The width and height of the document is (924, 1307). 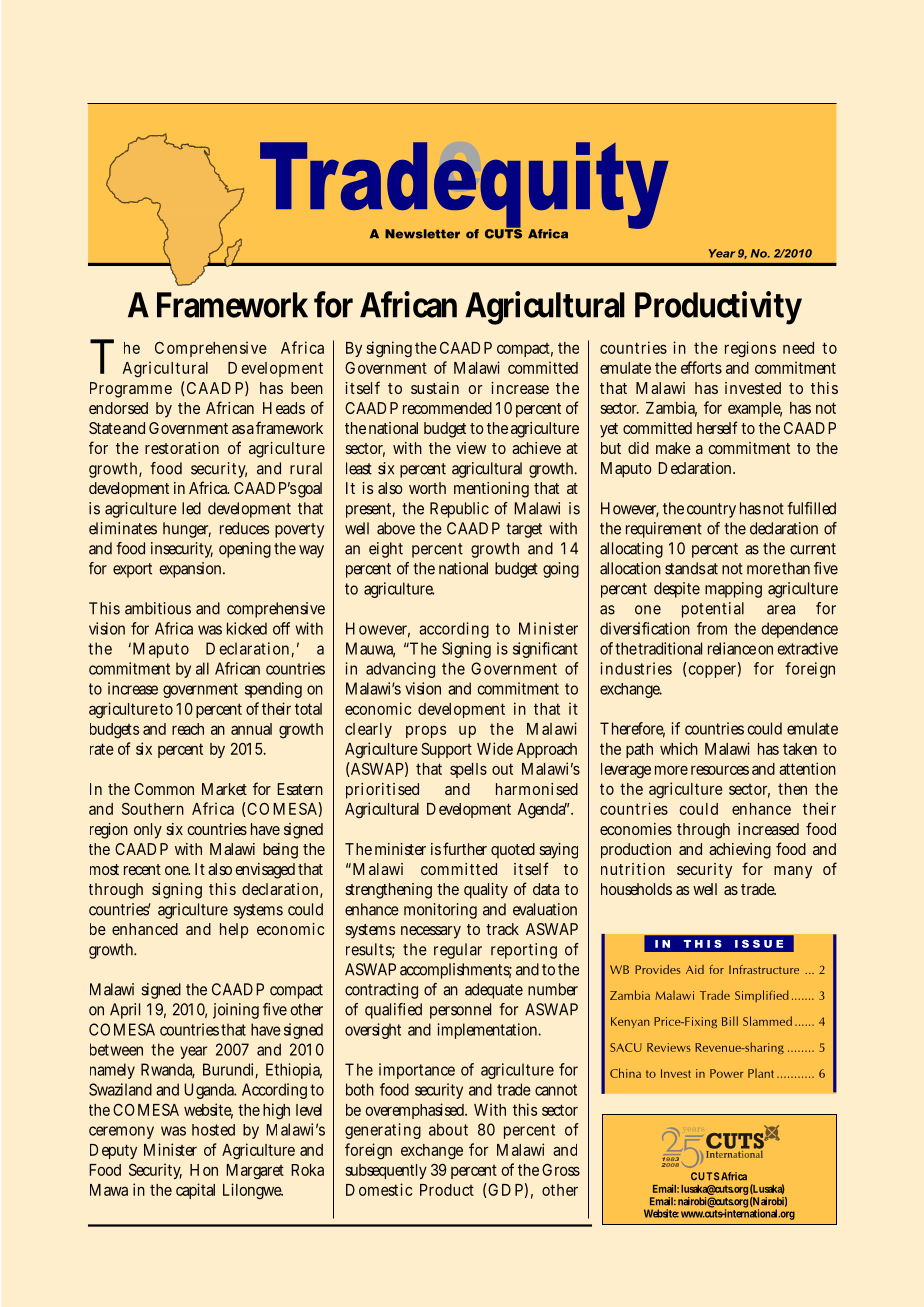 What do you see at coordinates (386, 550) in the document?
I see `eight` at bounding box center [386, 550].
